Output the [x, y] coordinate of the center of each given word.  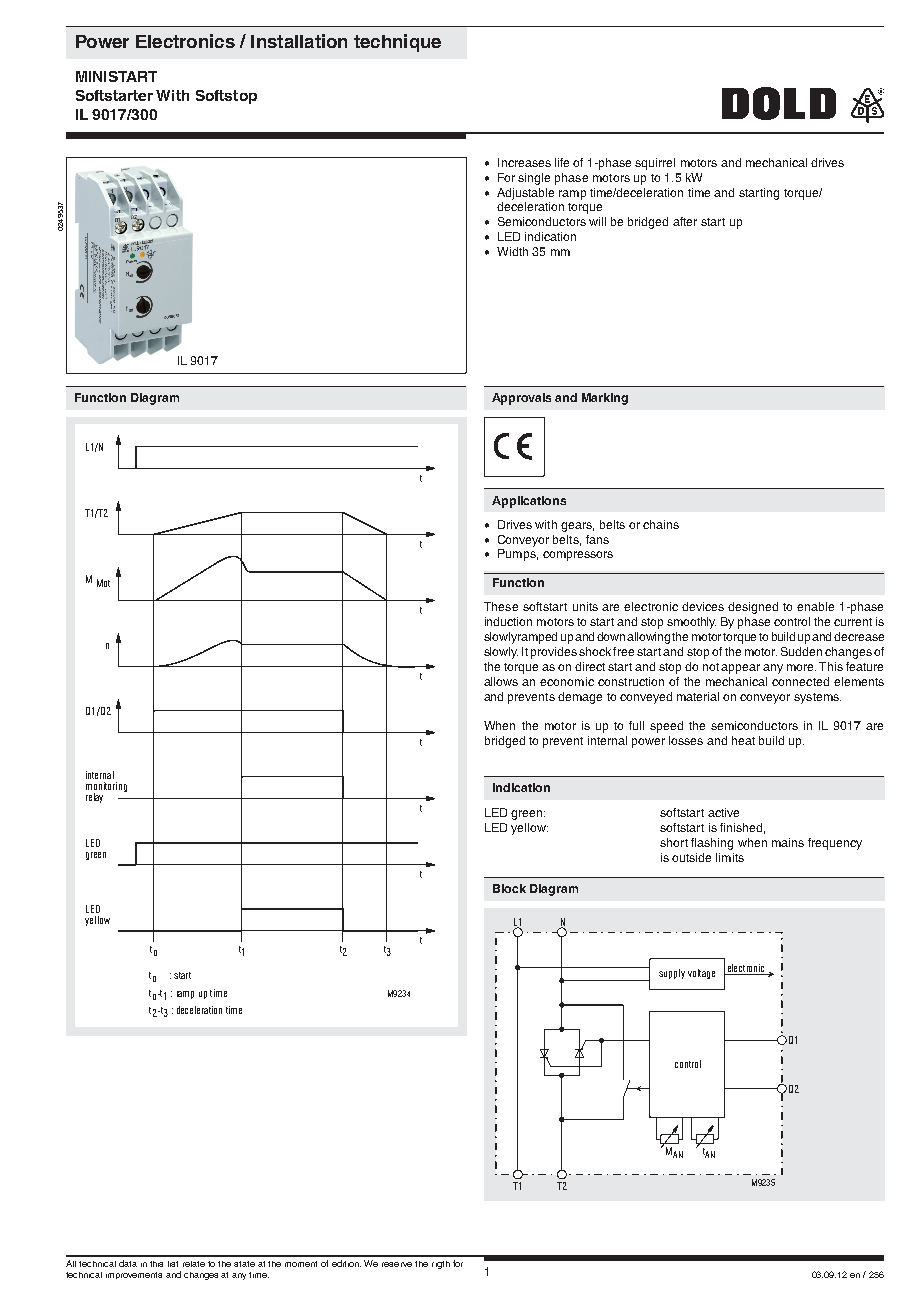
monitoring [106, 788]
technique [397, 43]
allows [501, 681]
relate [194, 1264]
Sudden [801, 651]
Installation [299, 41]
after [685, 221]
